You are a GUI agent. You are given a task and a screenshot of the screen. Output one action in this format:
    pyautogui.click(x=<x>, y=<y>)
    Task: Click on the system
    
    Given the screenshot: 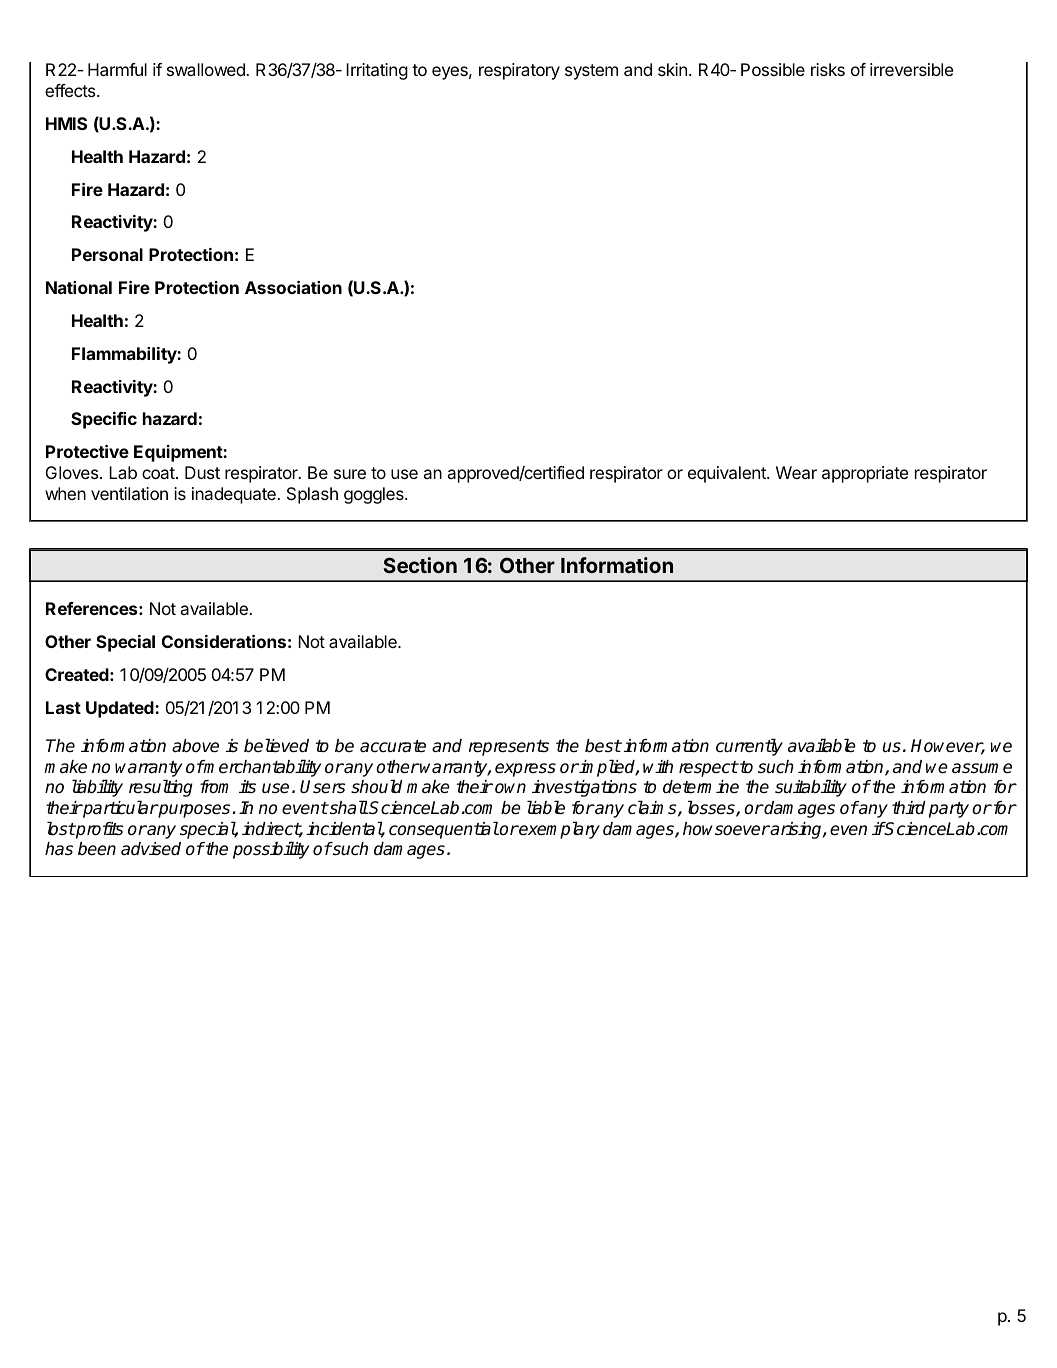 What is the action you would take?
    pyautogui.click(x=591, y=72)
